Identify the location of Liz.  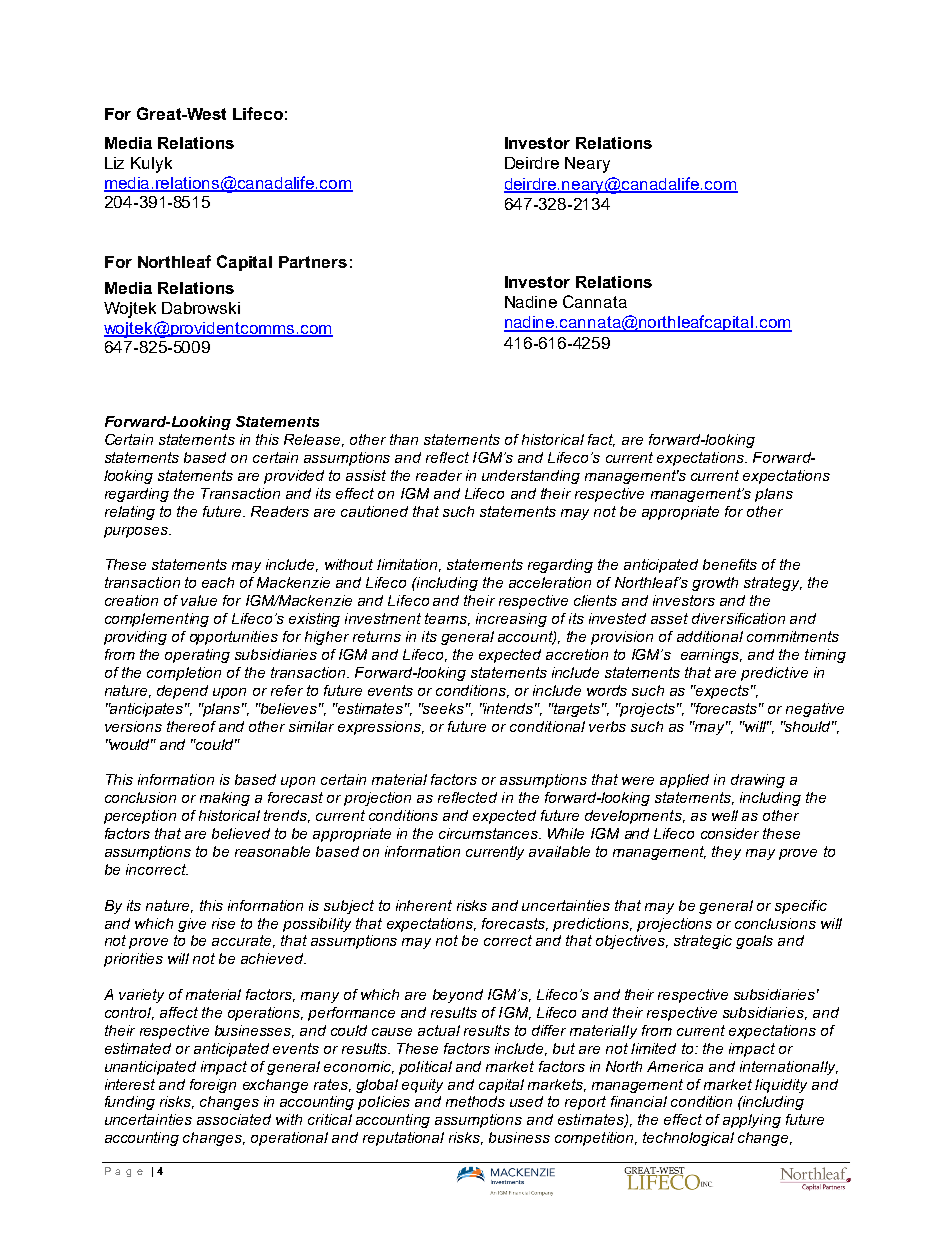
(114, 163).
